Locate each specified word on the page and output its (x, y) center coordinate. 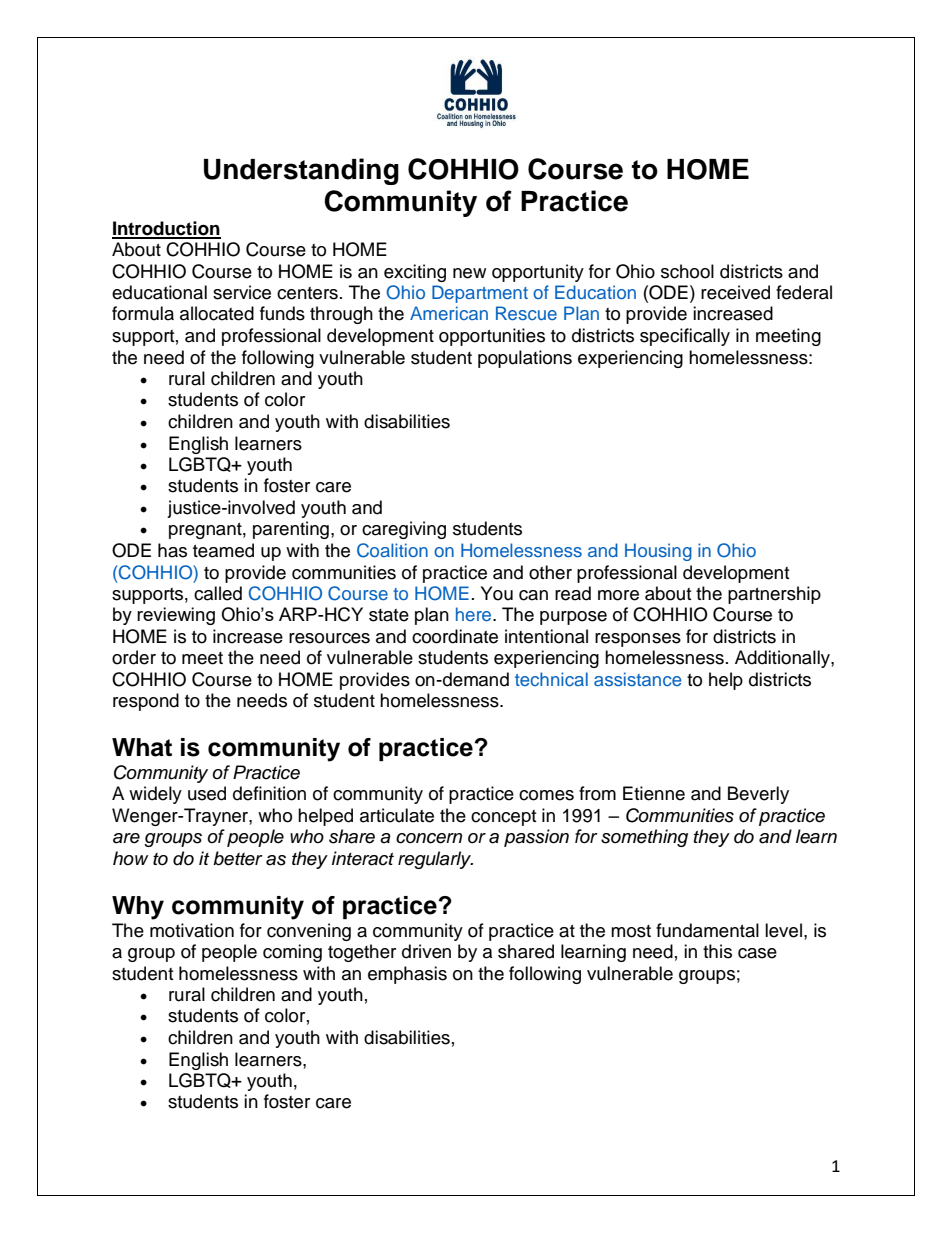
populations (525, 359)
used (207, 793)
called (218, 593)
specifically (685, 337)
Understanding (301, 171)
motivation (192, 930)
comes (546, 795)
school (687, 271)
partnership (774, 595)
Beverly (758, 795)
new (469, 273)
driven (426, 951)
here (475, 614)
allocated (217, 313)
